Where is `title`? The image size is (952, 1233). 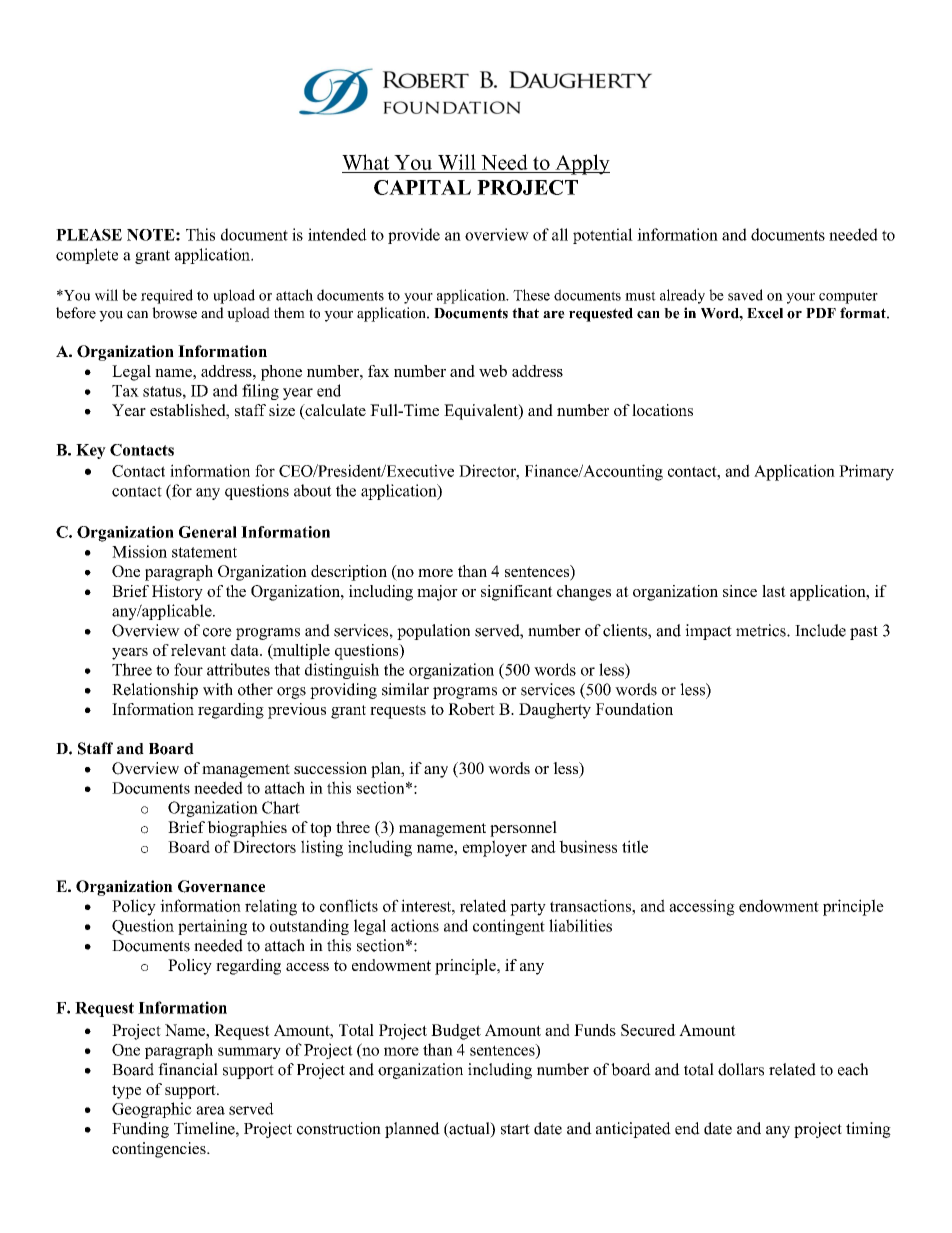 title is located at coordinates (635, 846).
